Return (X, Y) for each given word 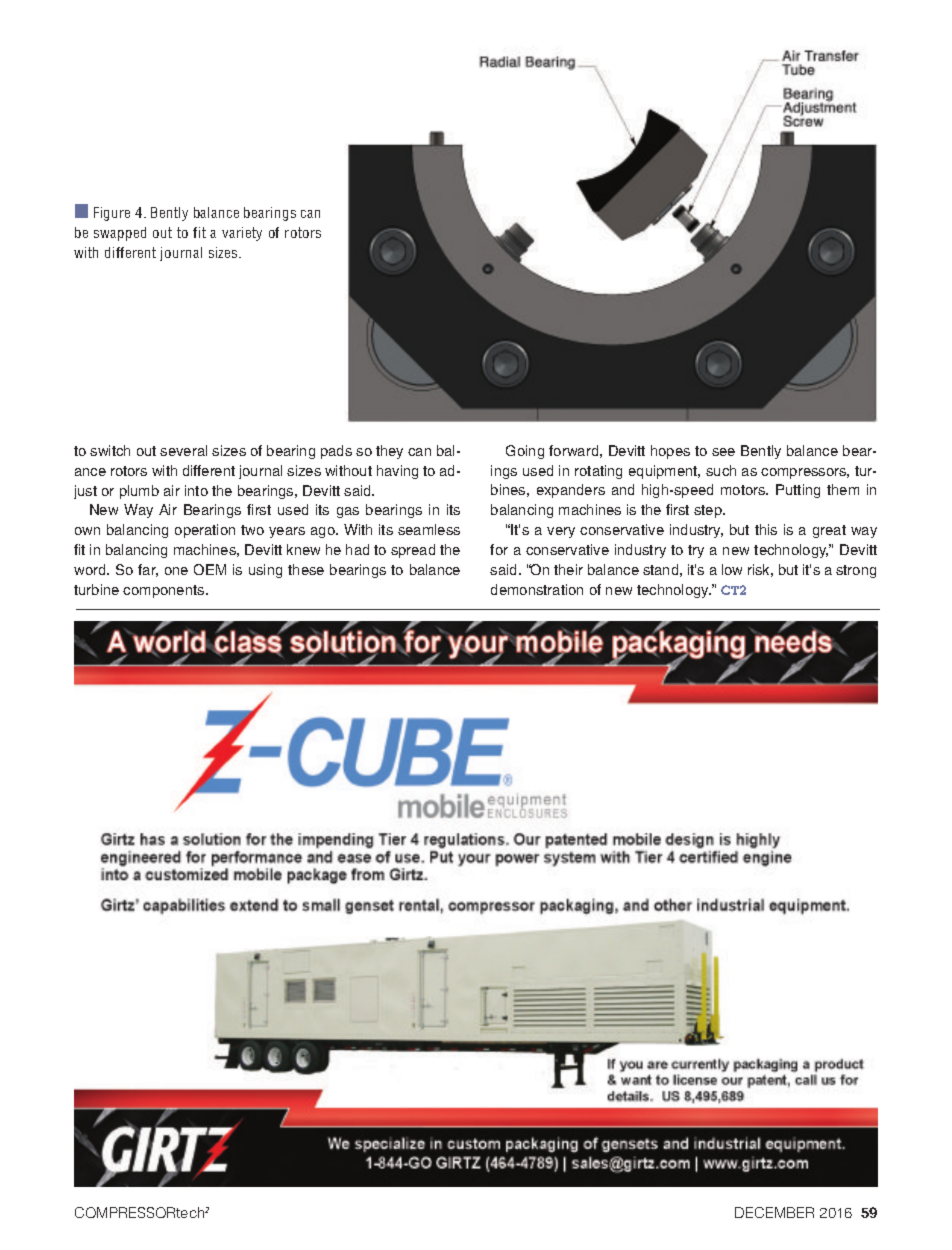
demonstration (537, 589)
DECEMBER (774, 1212)
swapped (120, 234)
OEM (210, 569)
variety (242, 234)
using (265, 571)
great (829, 531)
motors (744, 490)
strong (856, 571)
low (732, 569)
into (196, 490)
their (568, 569)
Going (525, 452)
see (723, 452)
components (165, 591)
